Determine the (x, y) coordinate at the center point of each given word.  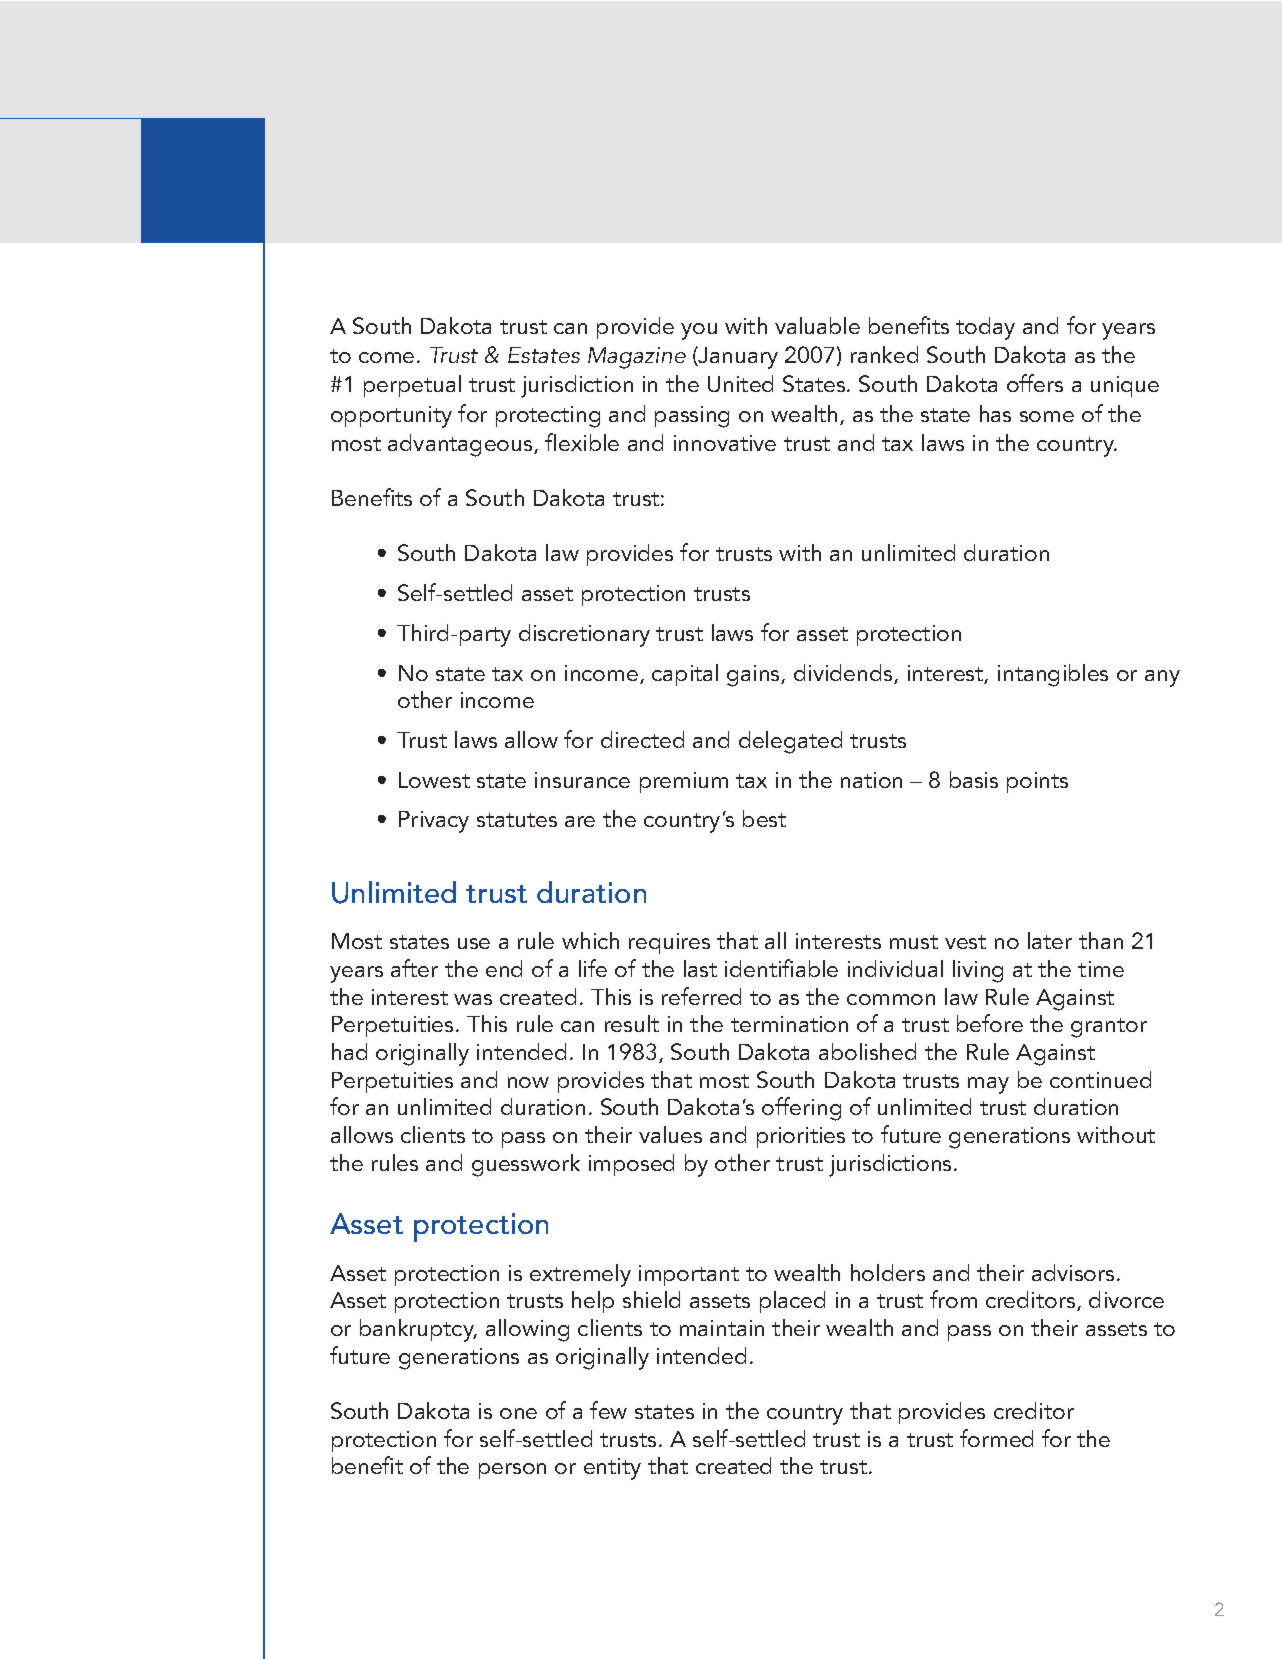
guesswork (526, 1165)
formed (996, 1438)
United (740, 383)
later (1050, 940)
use (474, 943)
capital (685, 675)
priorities (801, 1137)
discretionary (584, 635)
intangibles (1053, 675)
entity (612, 1469)
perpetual (412, 386)
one (518, 1413)
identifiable (781, 968)
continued (1100, 1079)
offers (1035, 383)
